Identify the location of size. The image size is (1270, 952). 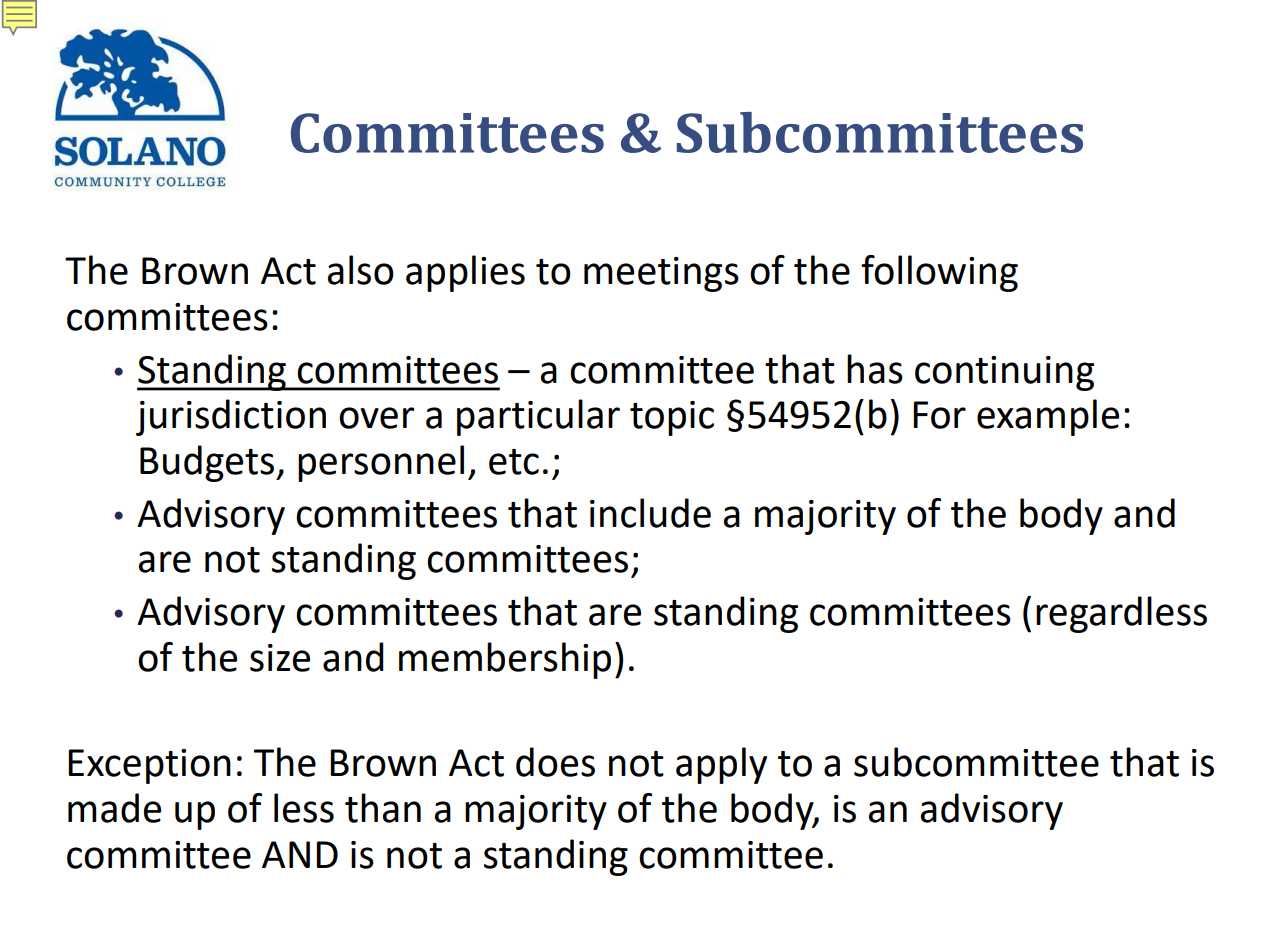
(280, 658).
